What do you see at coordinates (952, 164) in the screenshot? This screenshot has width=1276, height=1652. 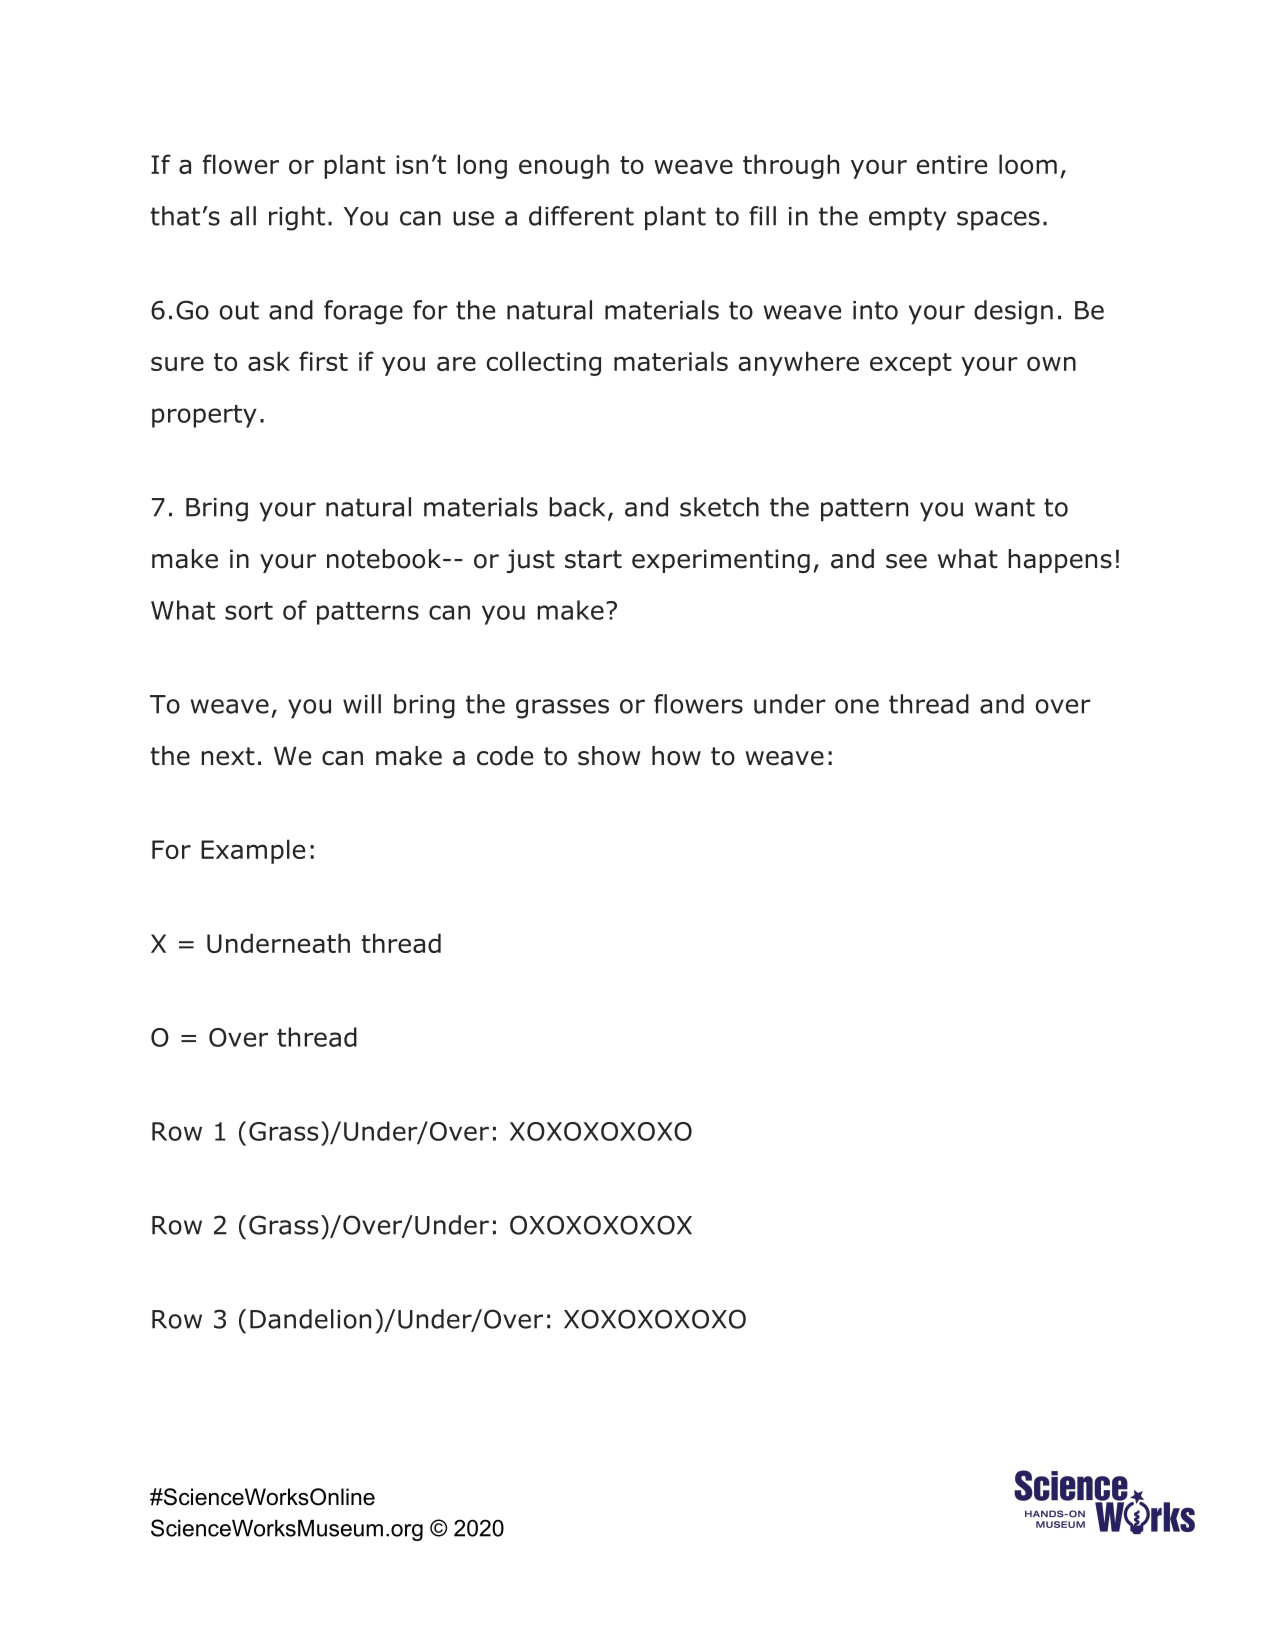 I see `entire` at bounding box center [952, 164].
